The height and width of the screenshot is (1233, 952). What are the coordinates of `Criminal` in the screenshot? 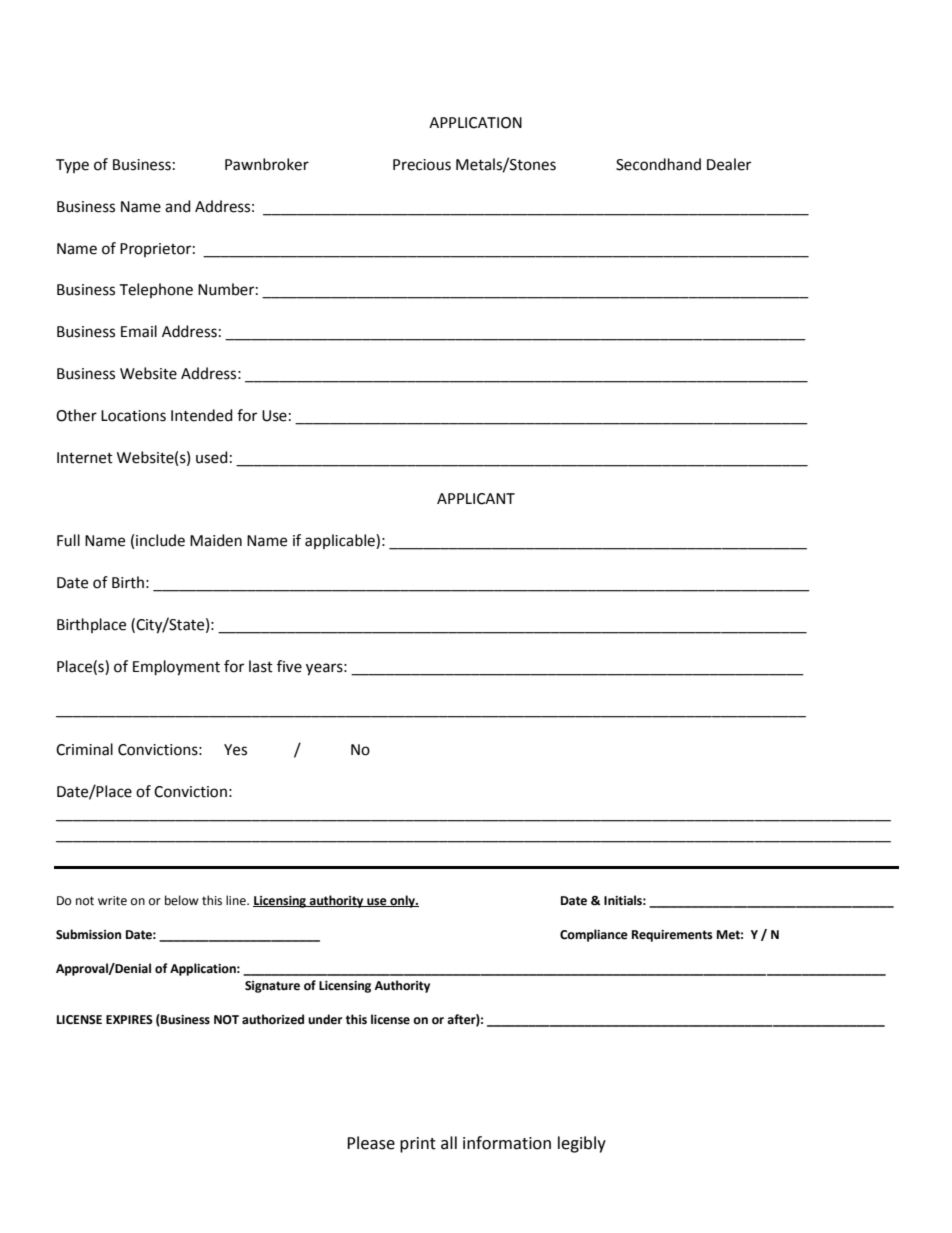 It's located at (84, 749).
